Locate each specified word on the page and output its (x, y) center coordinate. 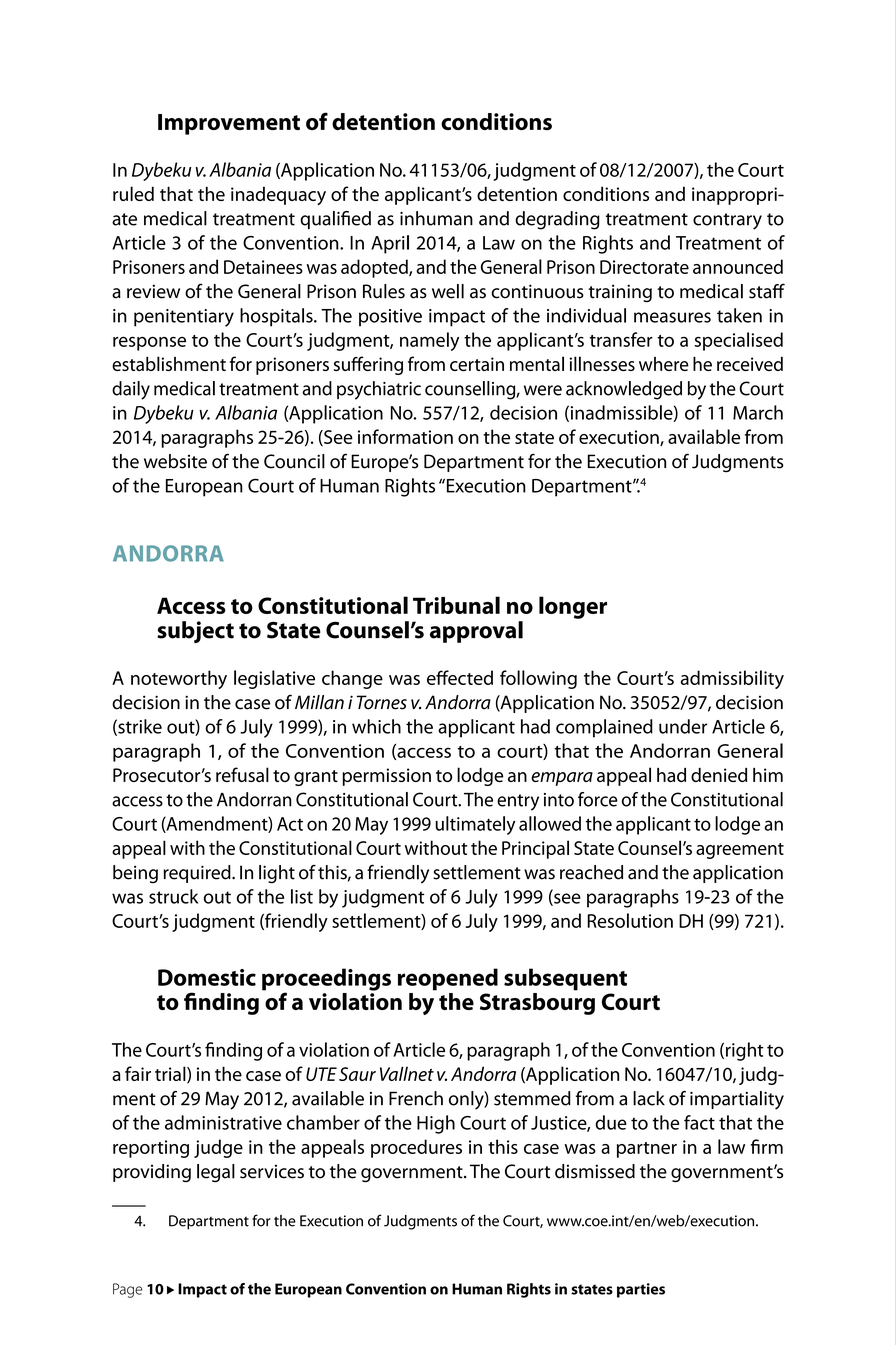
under (683, 726)
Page (128, 1290)
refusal (242, 774)
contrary (727, 221)
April (390, 244)
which (376, 726)
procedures (416, 1148)
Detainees (263, 267)
